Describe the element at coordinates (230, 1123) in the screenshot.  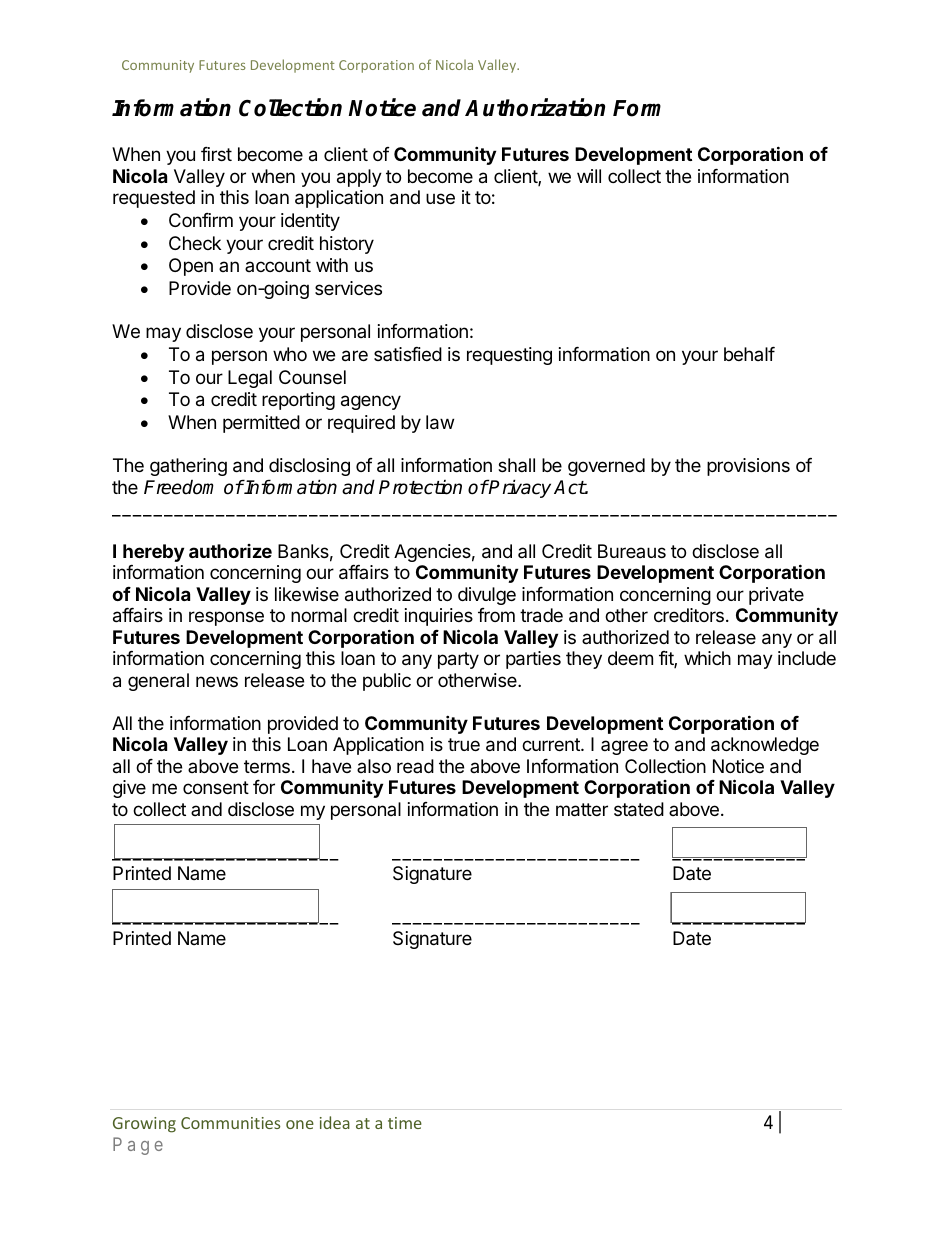
I see `Communities` at that location.
